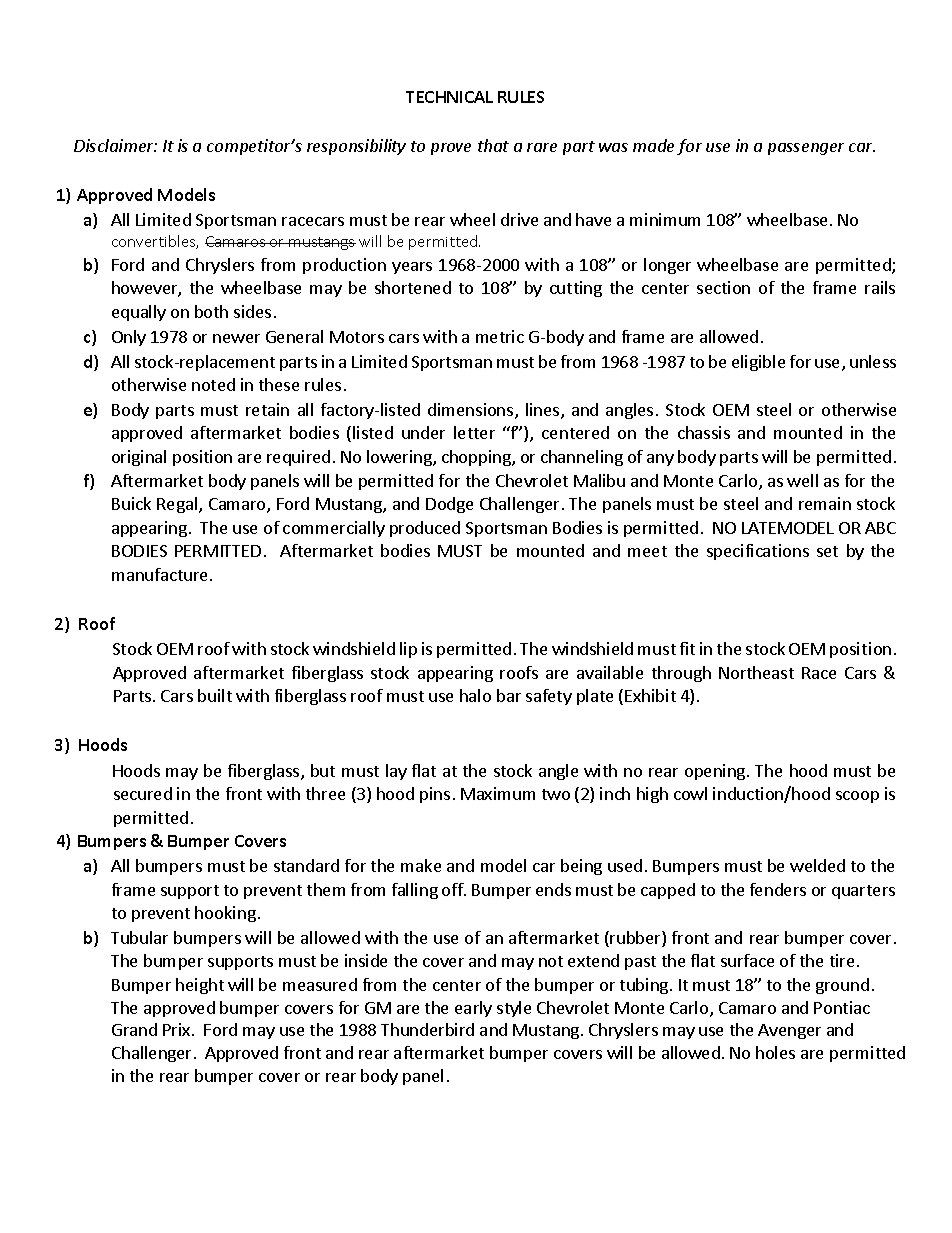 The height and width of the screenshot is (1233, 952). Describe the element at coordinates (498, 793) in the screenshot. I see `Maximum` at that location.
